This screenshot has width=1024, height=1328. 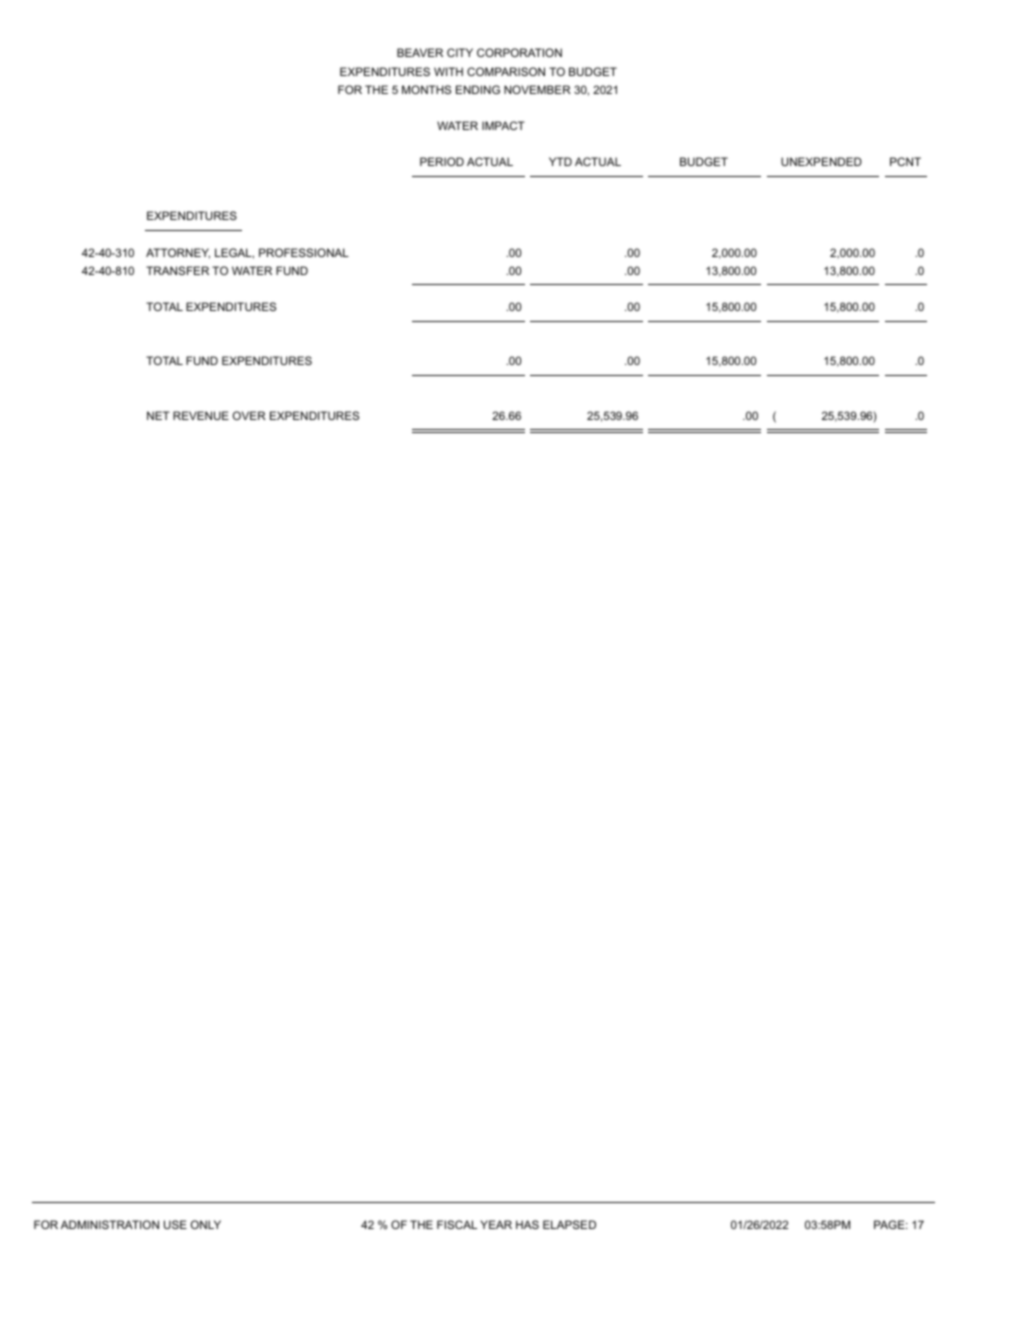 What do you see at coordinates (206, 1224) in the screenshot?
I see `ONLY` at bounding box center [206, 1224].
